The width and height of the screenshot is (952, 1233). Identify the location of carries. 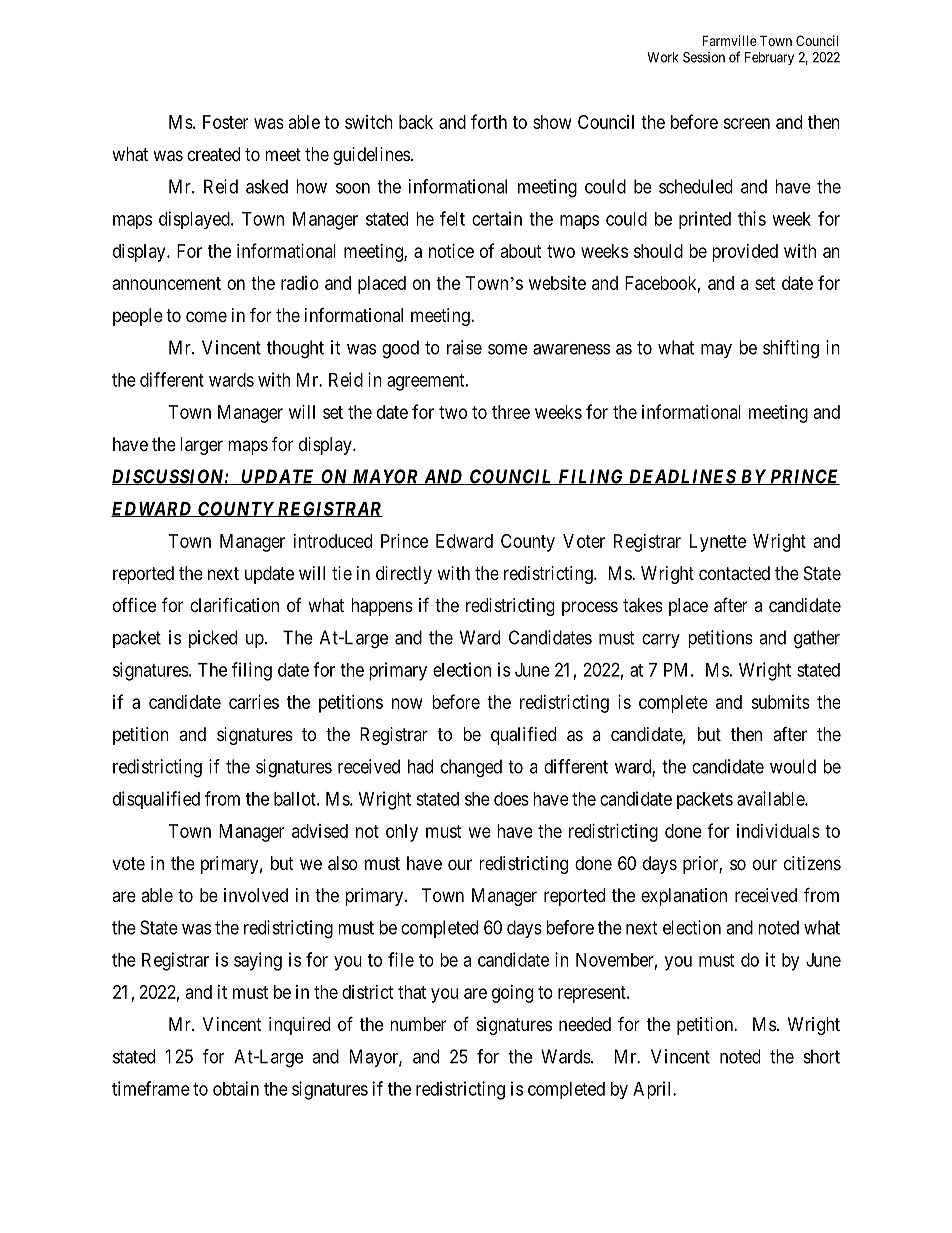
(254, 702).
